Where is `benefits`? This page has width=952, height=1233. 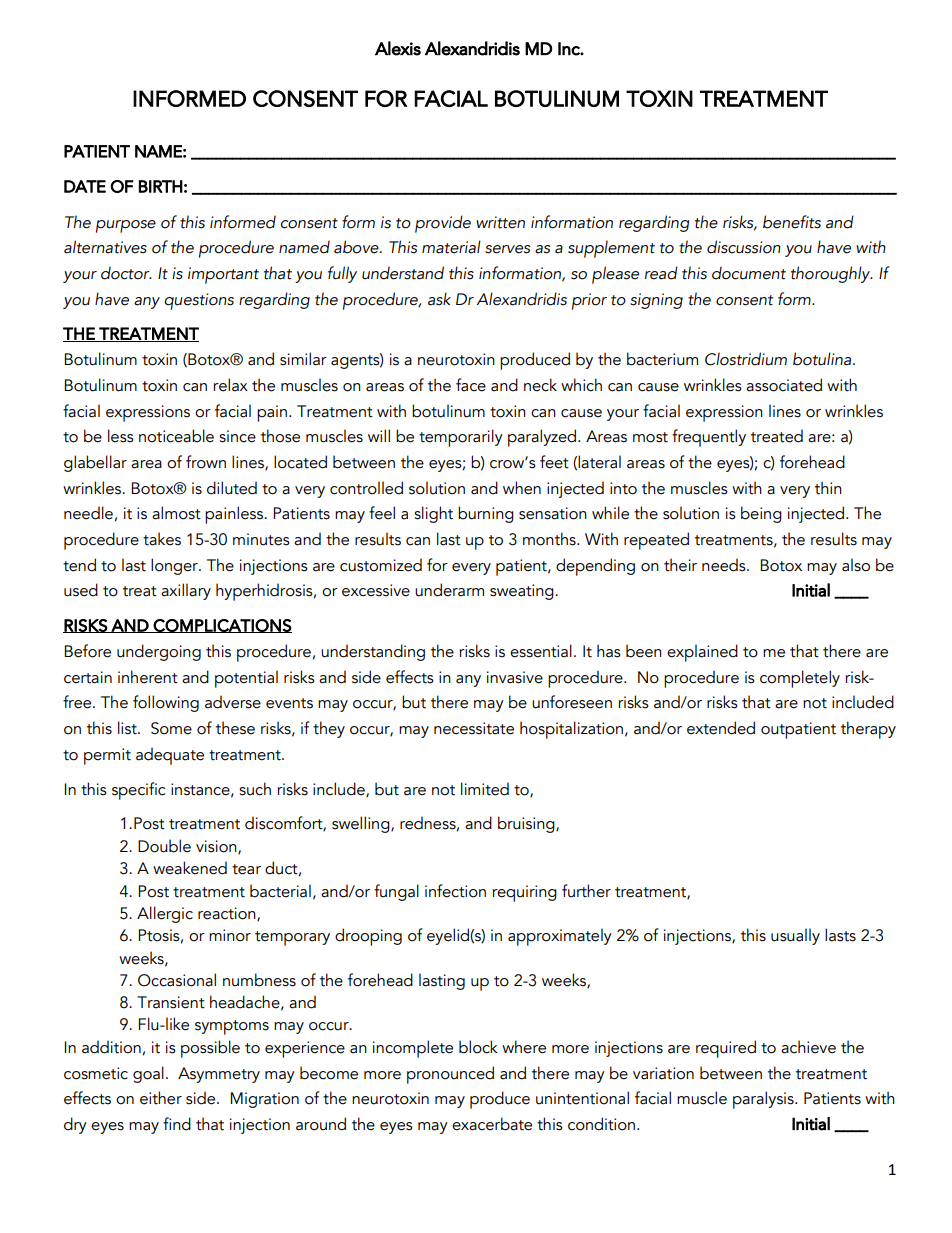 benefits is located at coordinates (792, 222).
